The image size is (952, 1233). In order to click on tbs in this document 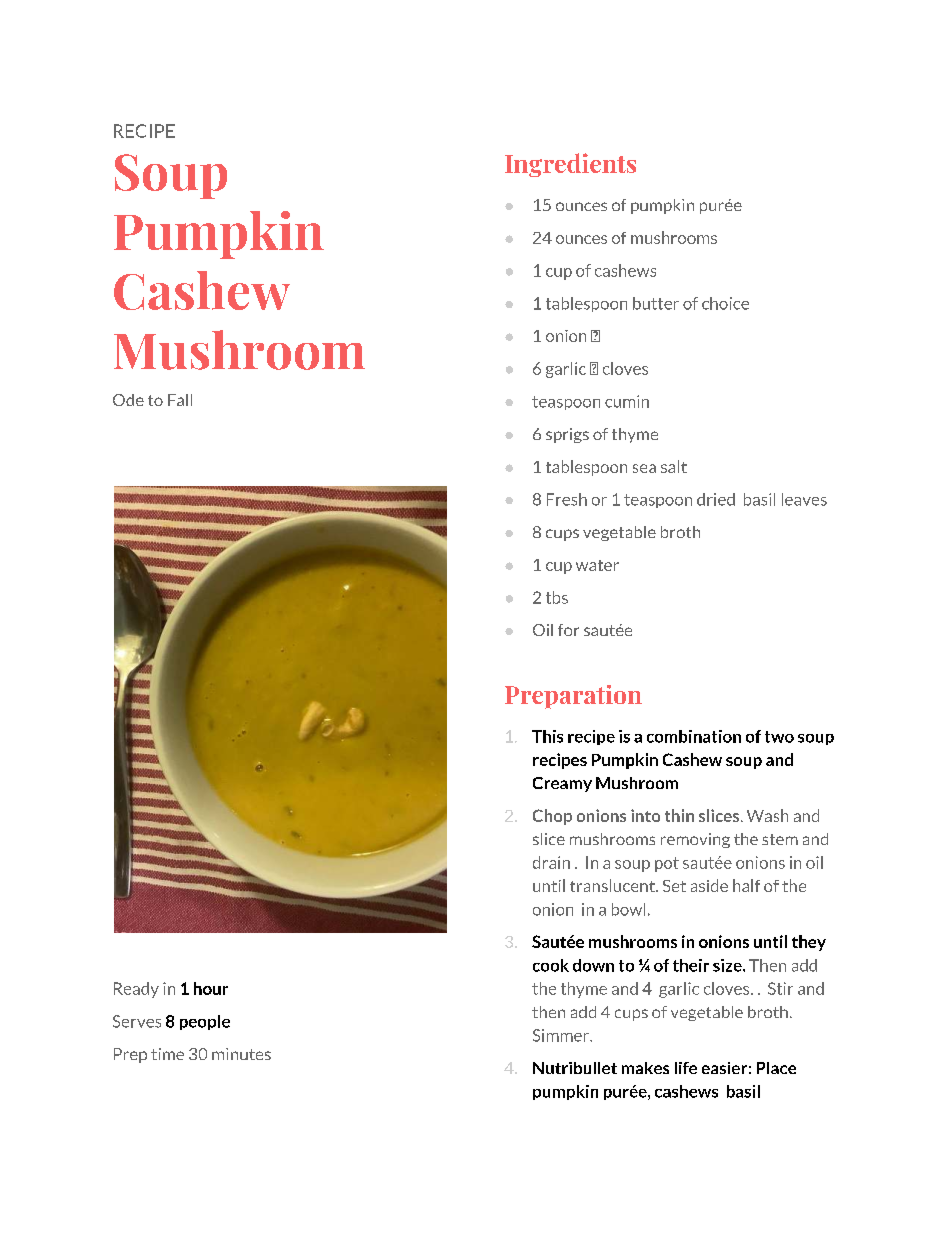, I will do `click(557, 597)`.
